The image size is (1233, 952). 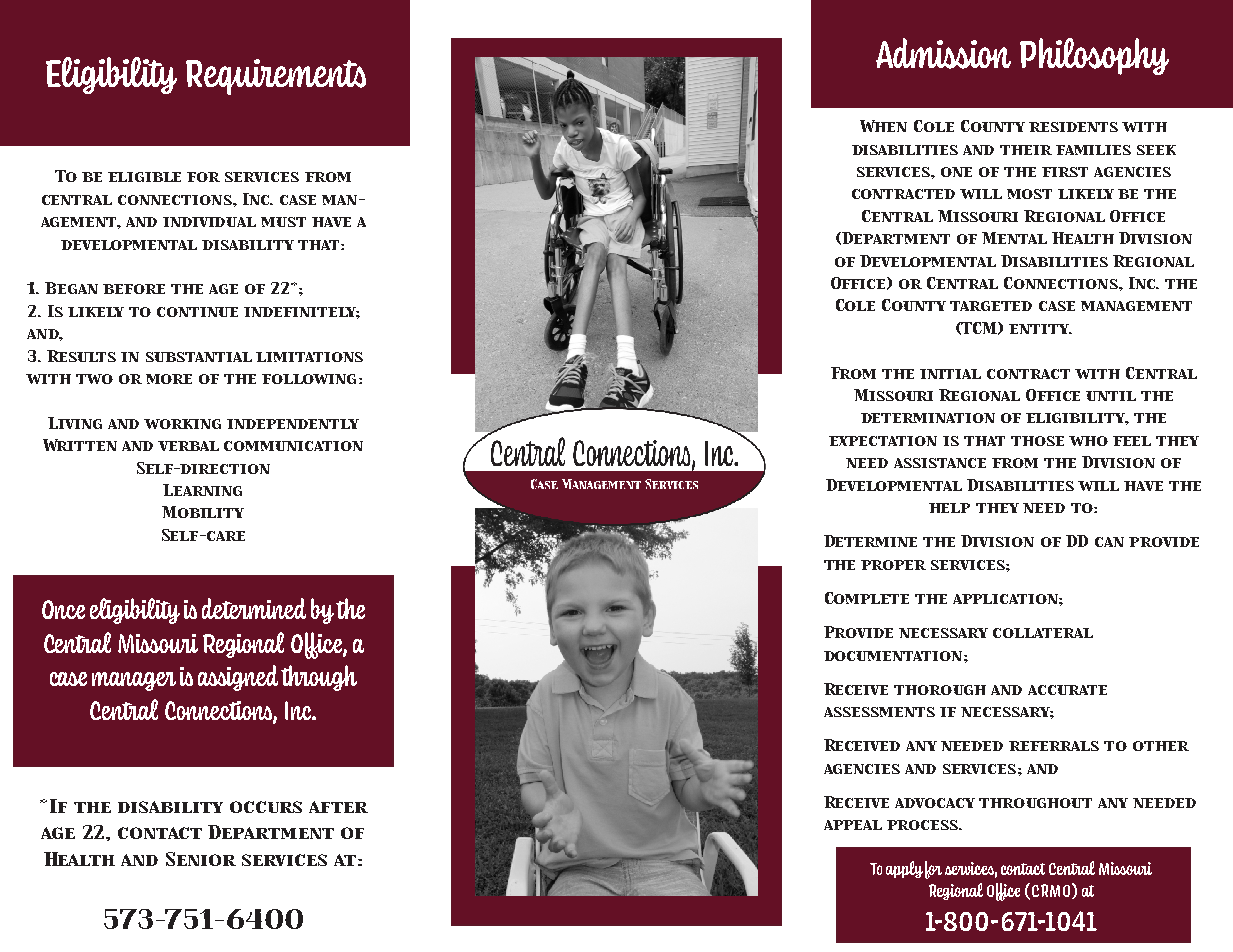 What do you see at coordinates (883, 126) in the page?
I see `When` at bounding box center [883, 126].
